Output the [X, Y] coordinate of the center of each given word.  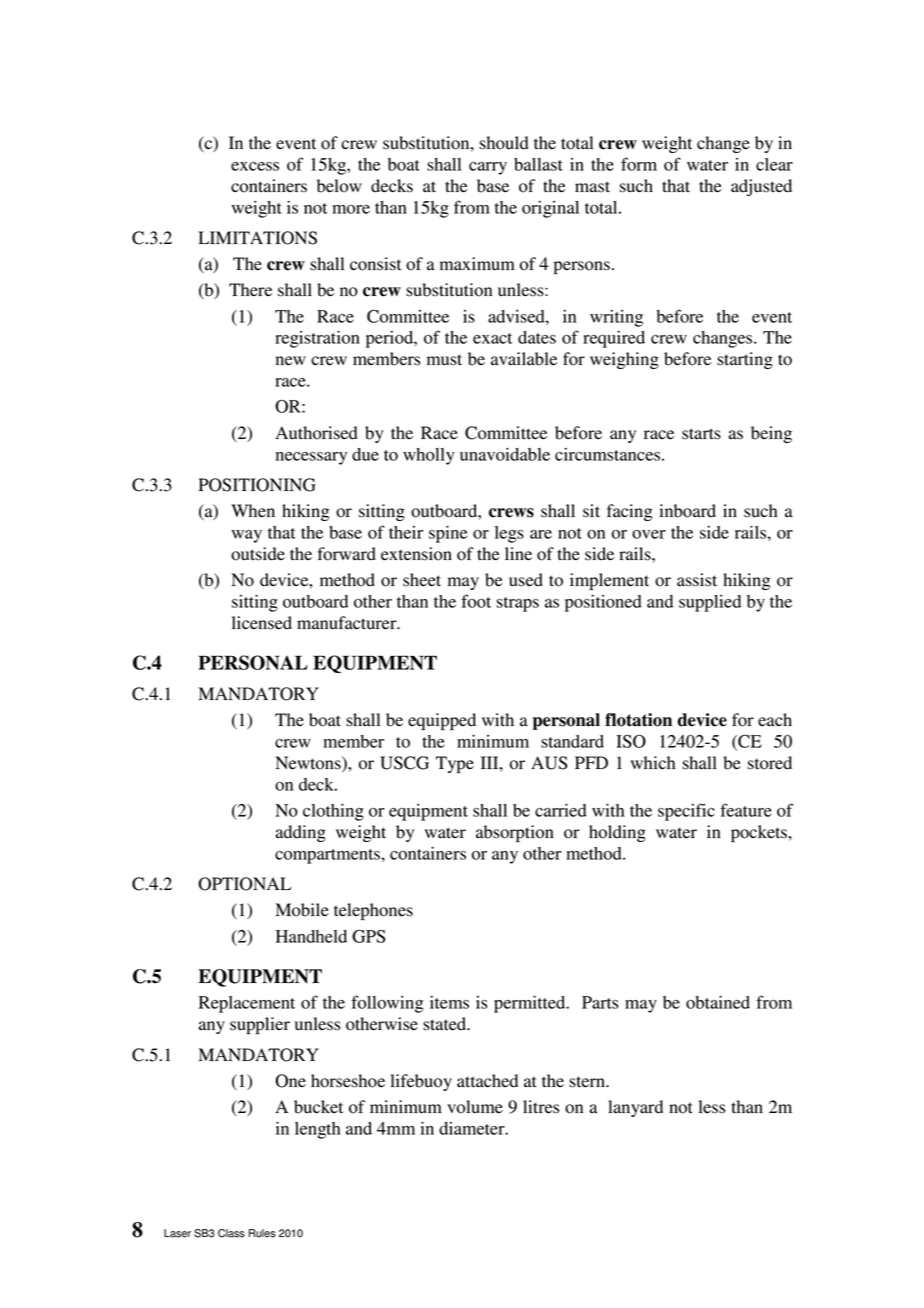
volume [475, 1107]
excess [255, 166]
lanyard [635, 1108]
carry [488, 168]
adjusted [761, 187]
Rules [262, 1233]
